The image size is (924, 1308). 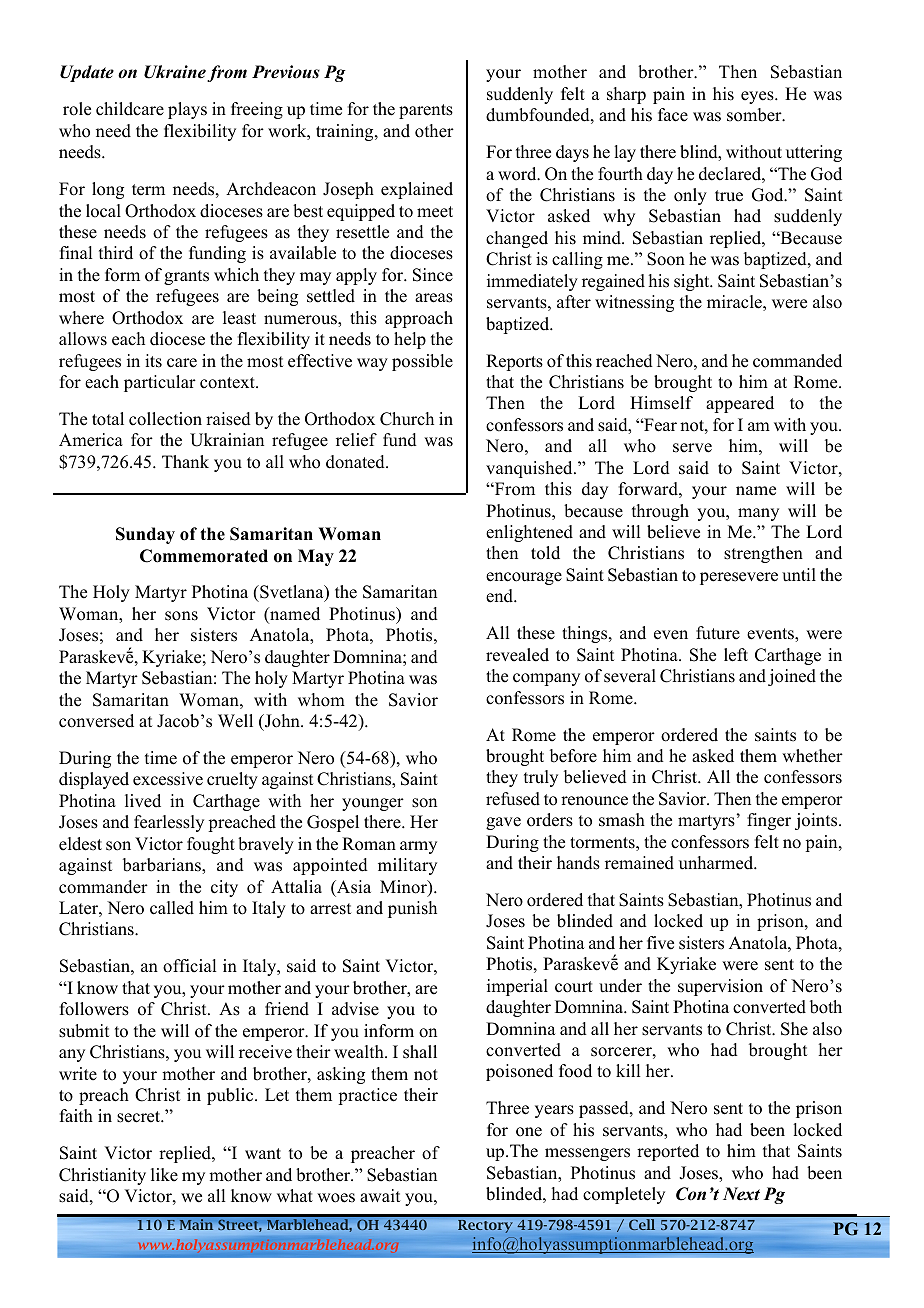 I want to click on eyes, so click(x=758, y=97).
